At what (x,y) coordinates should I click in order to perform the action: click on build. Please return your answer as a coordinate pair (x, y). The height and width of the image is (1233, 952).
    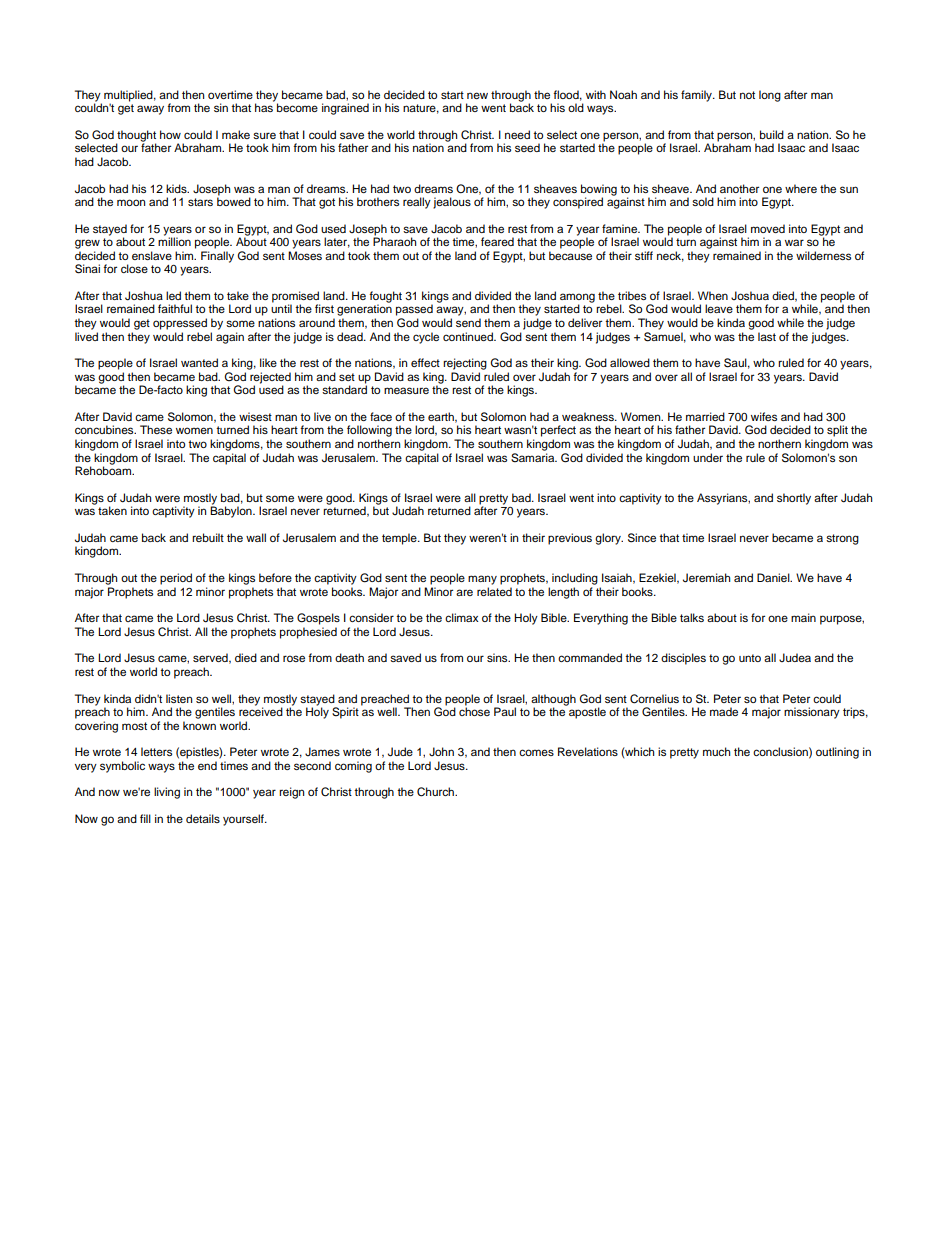
    Looking at the image, I should click on (772, 134).
